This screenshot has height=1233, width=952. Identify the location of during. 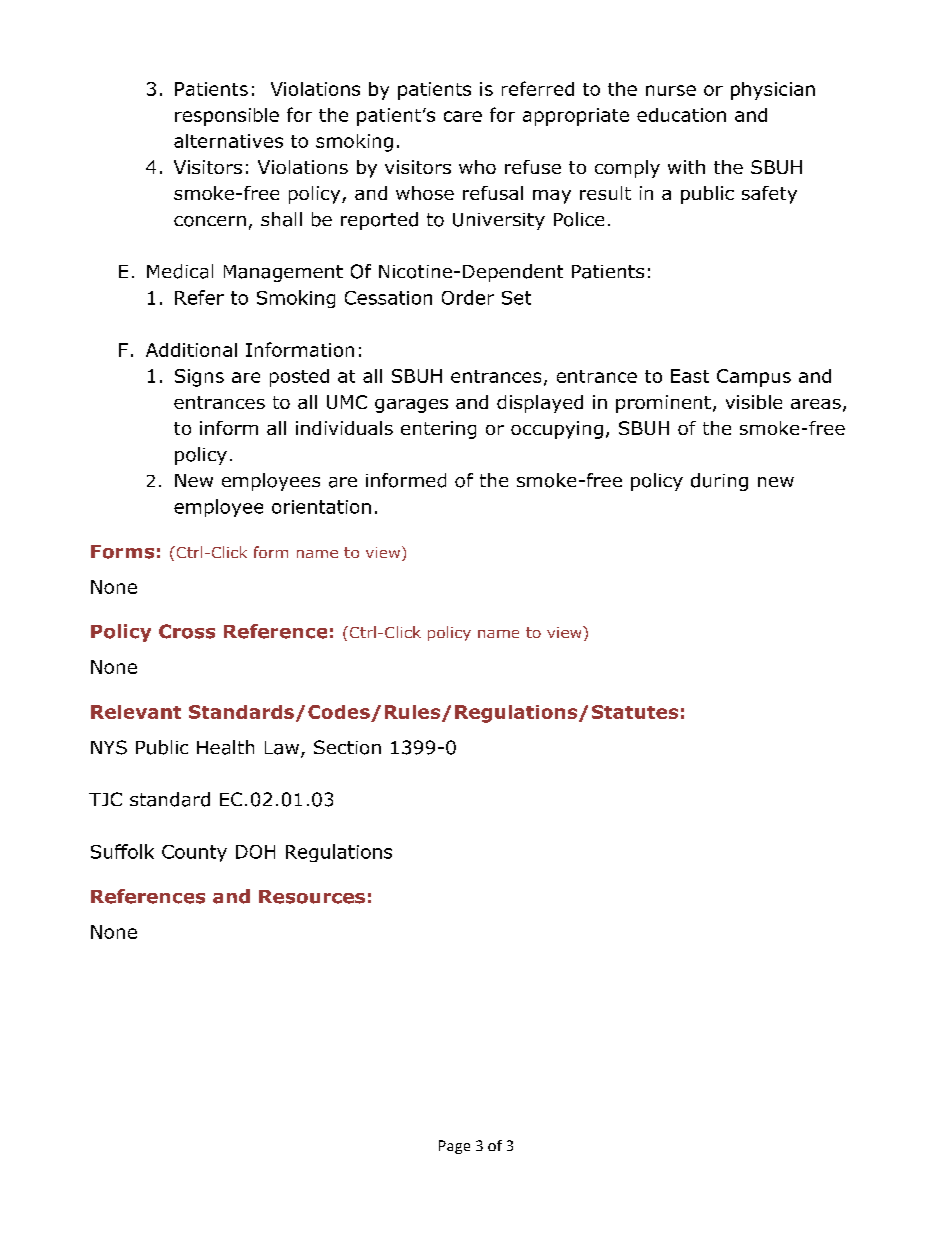
(719, 482).
